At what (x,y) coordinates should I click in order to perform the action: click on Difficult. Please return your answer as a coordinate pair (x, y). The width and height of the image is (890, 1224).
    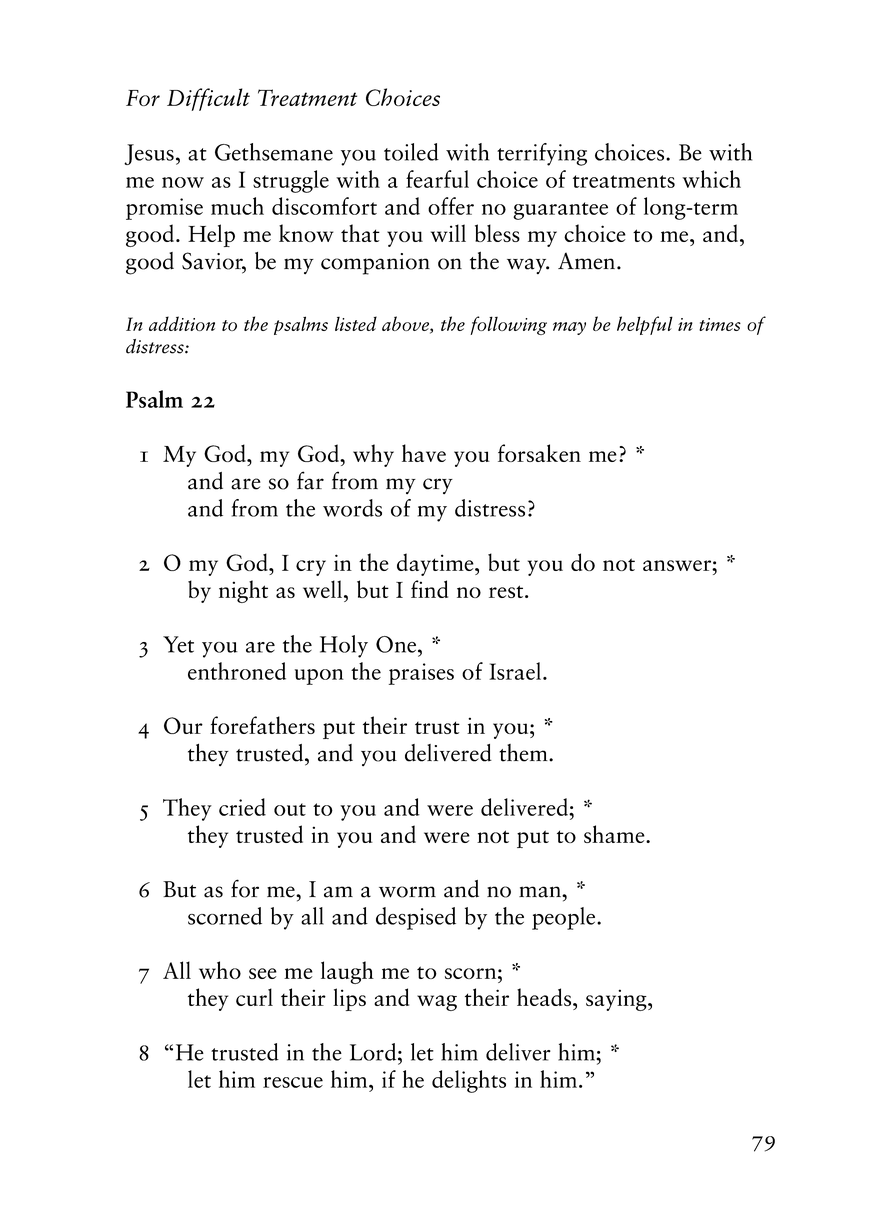
    Looking at the image, I should click on (208, 99).
